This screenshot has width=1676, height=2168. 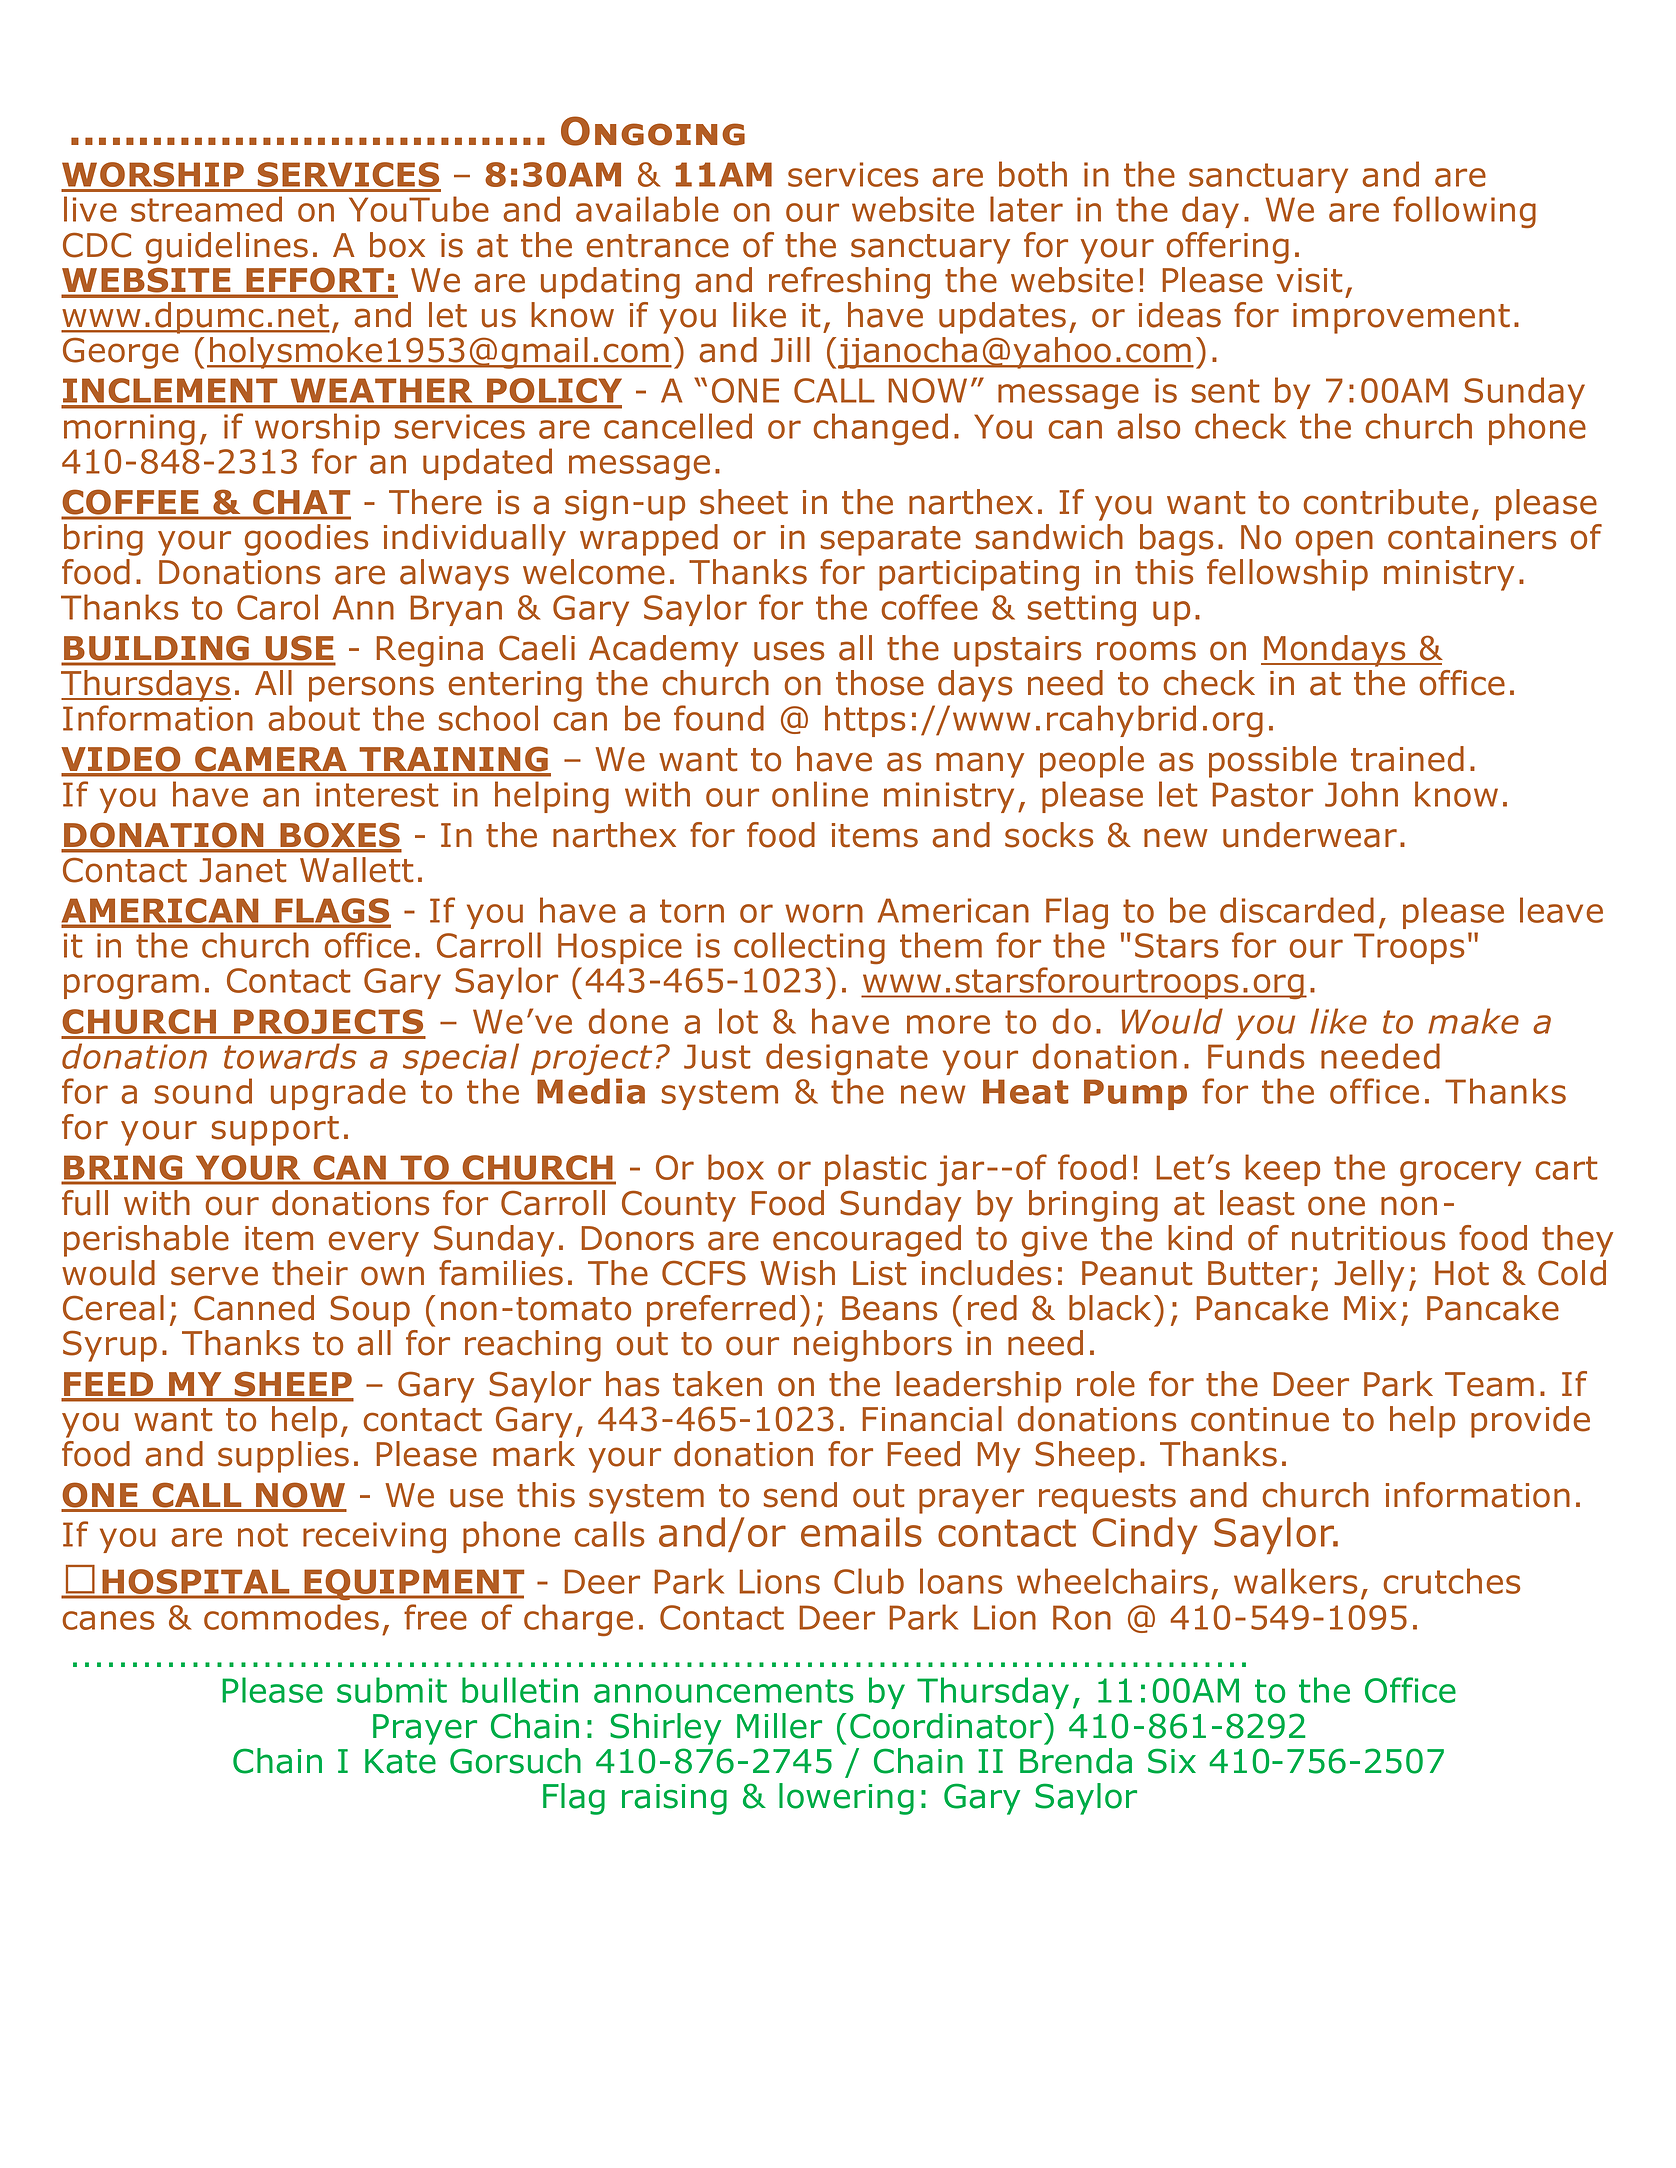 I want to click on make, so click(x=1473, y=1021).
